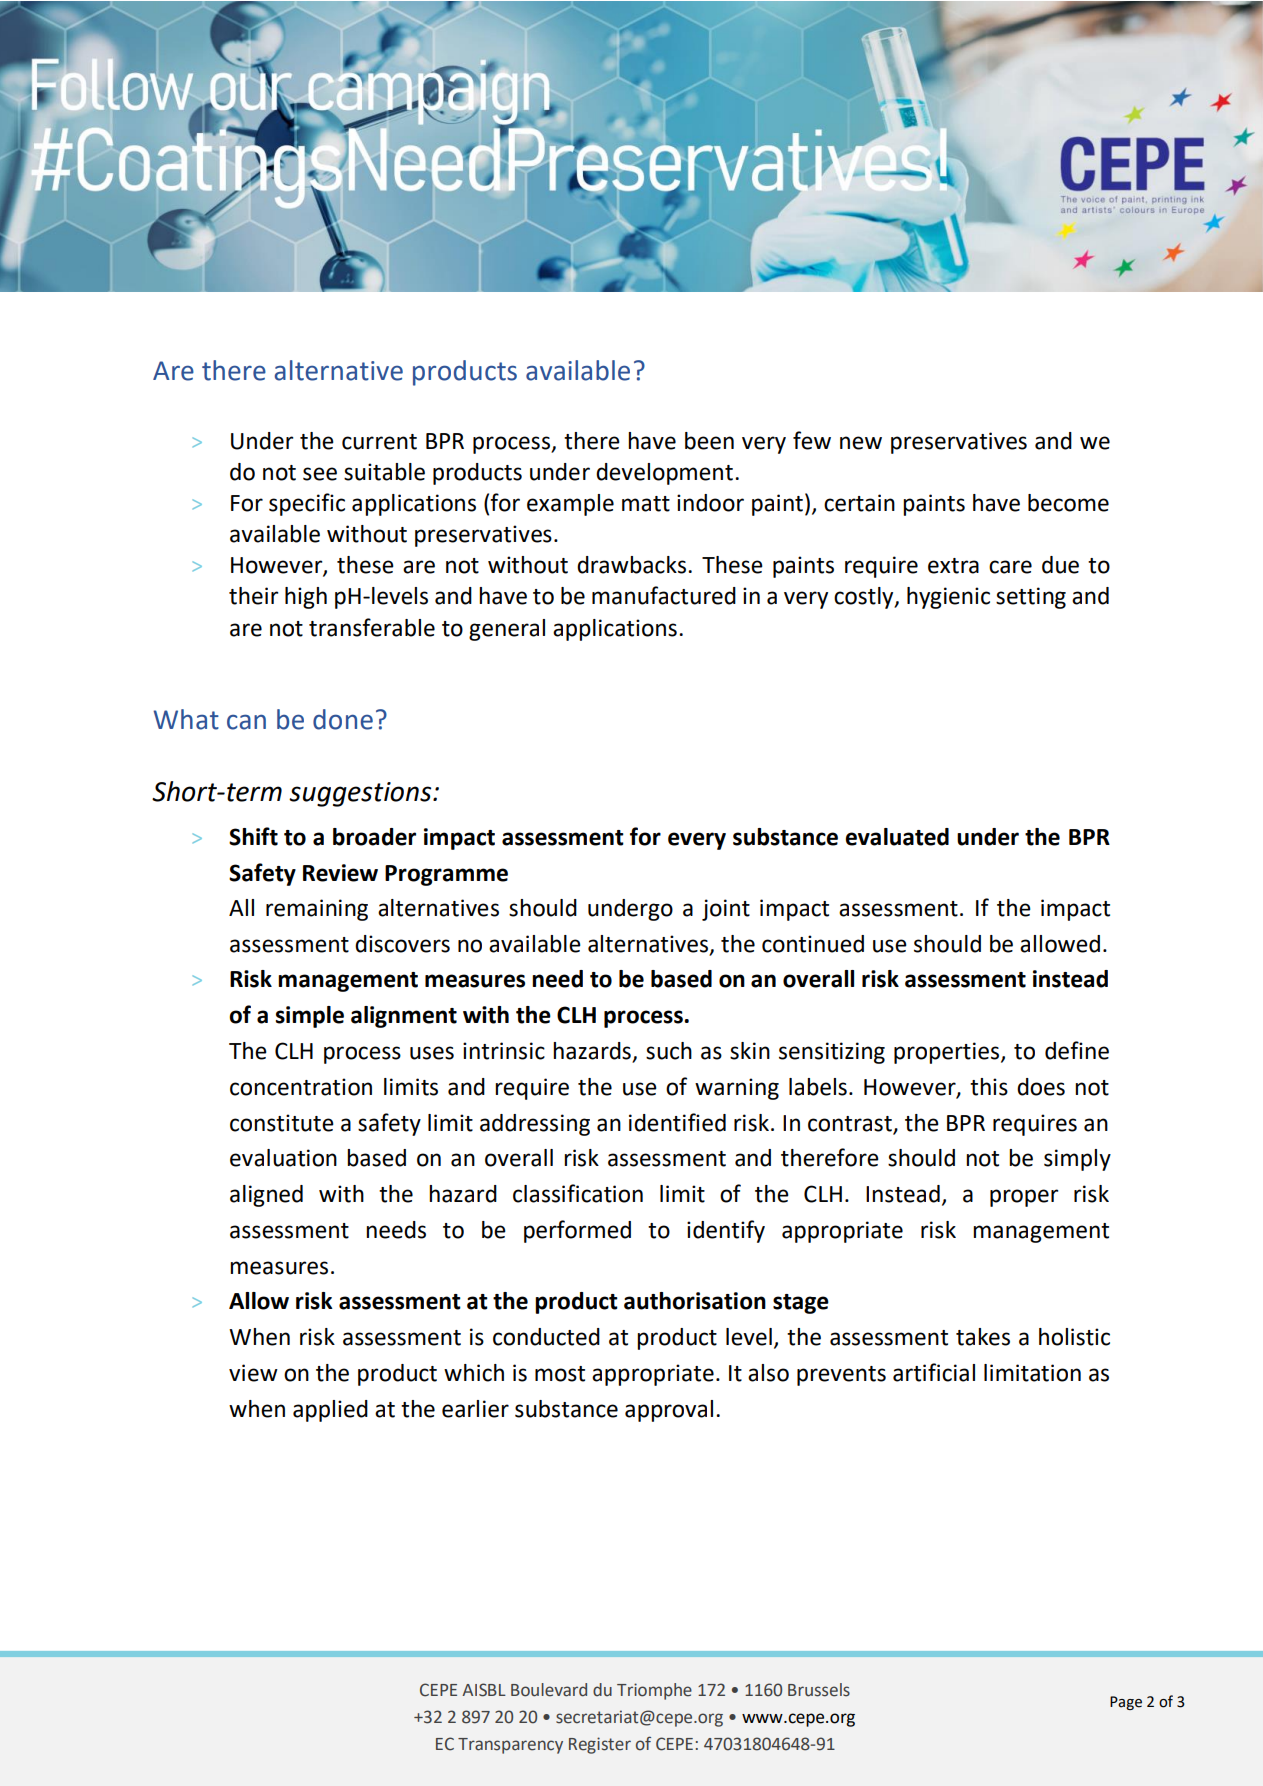  What do you see at coordinates (989, 1087) in the document?
I see `this` at bounding box center [989, 1087].
